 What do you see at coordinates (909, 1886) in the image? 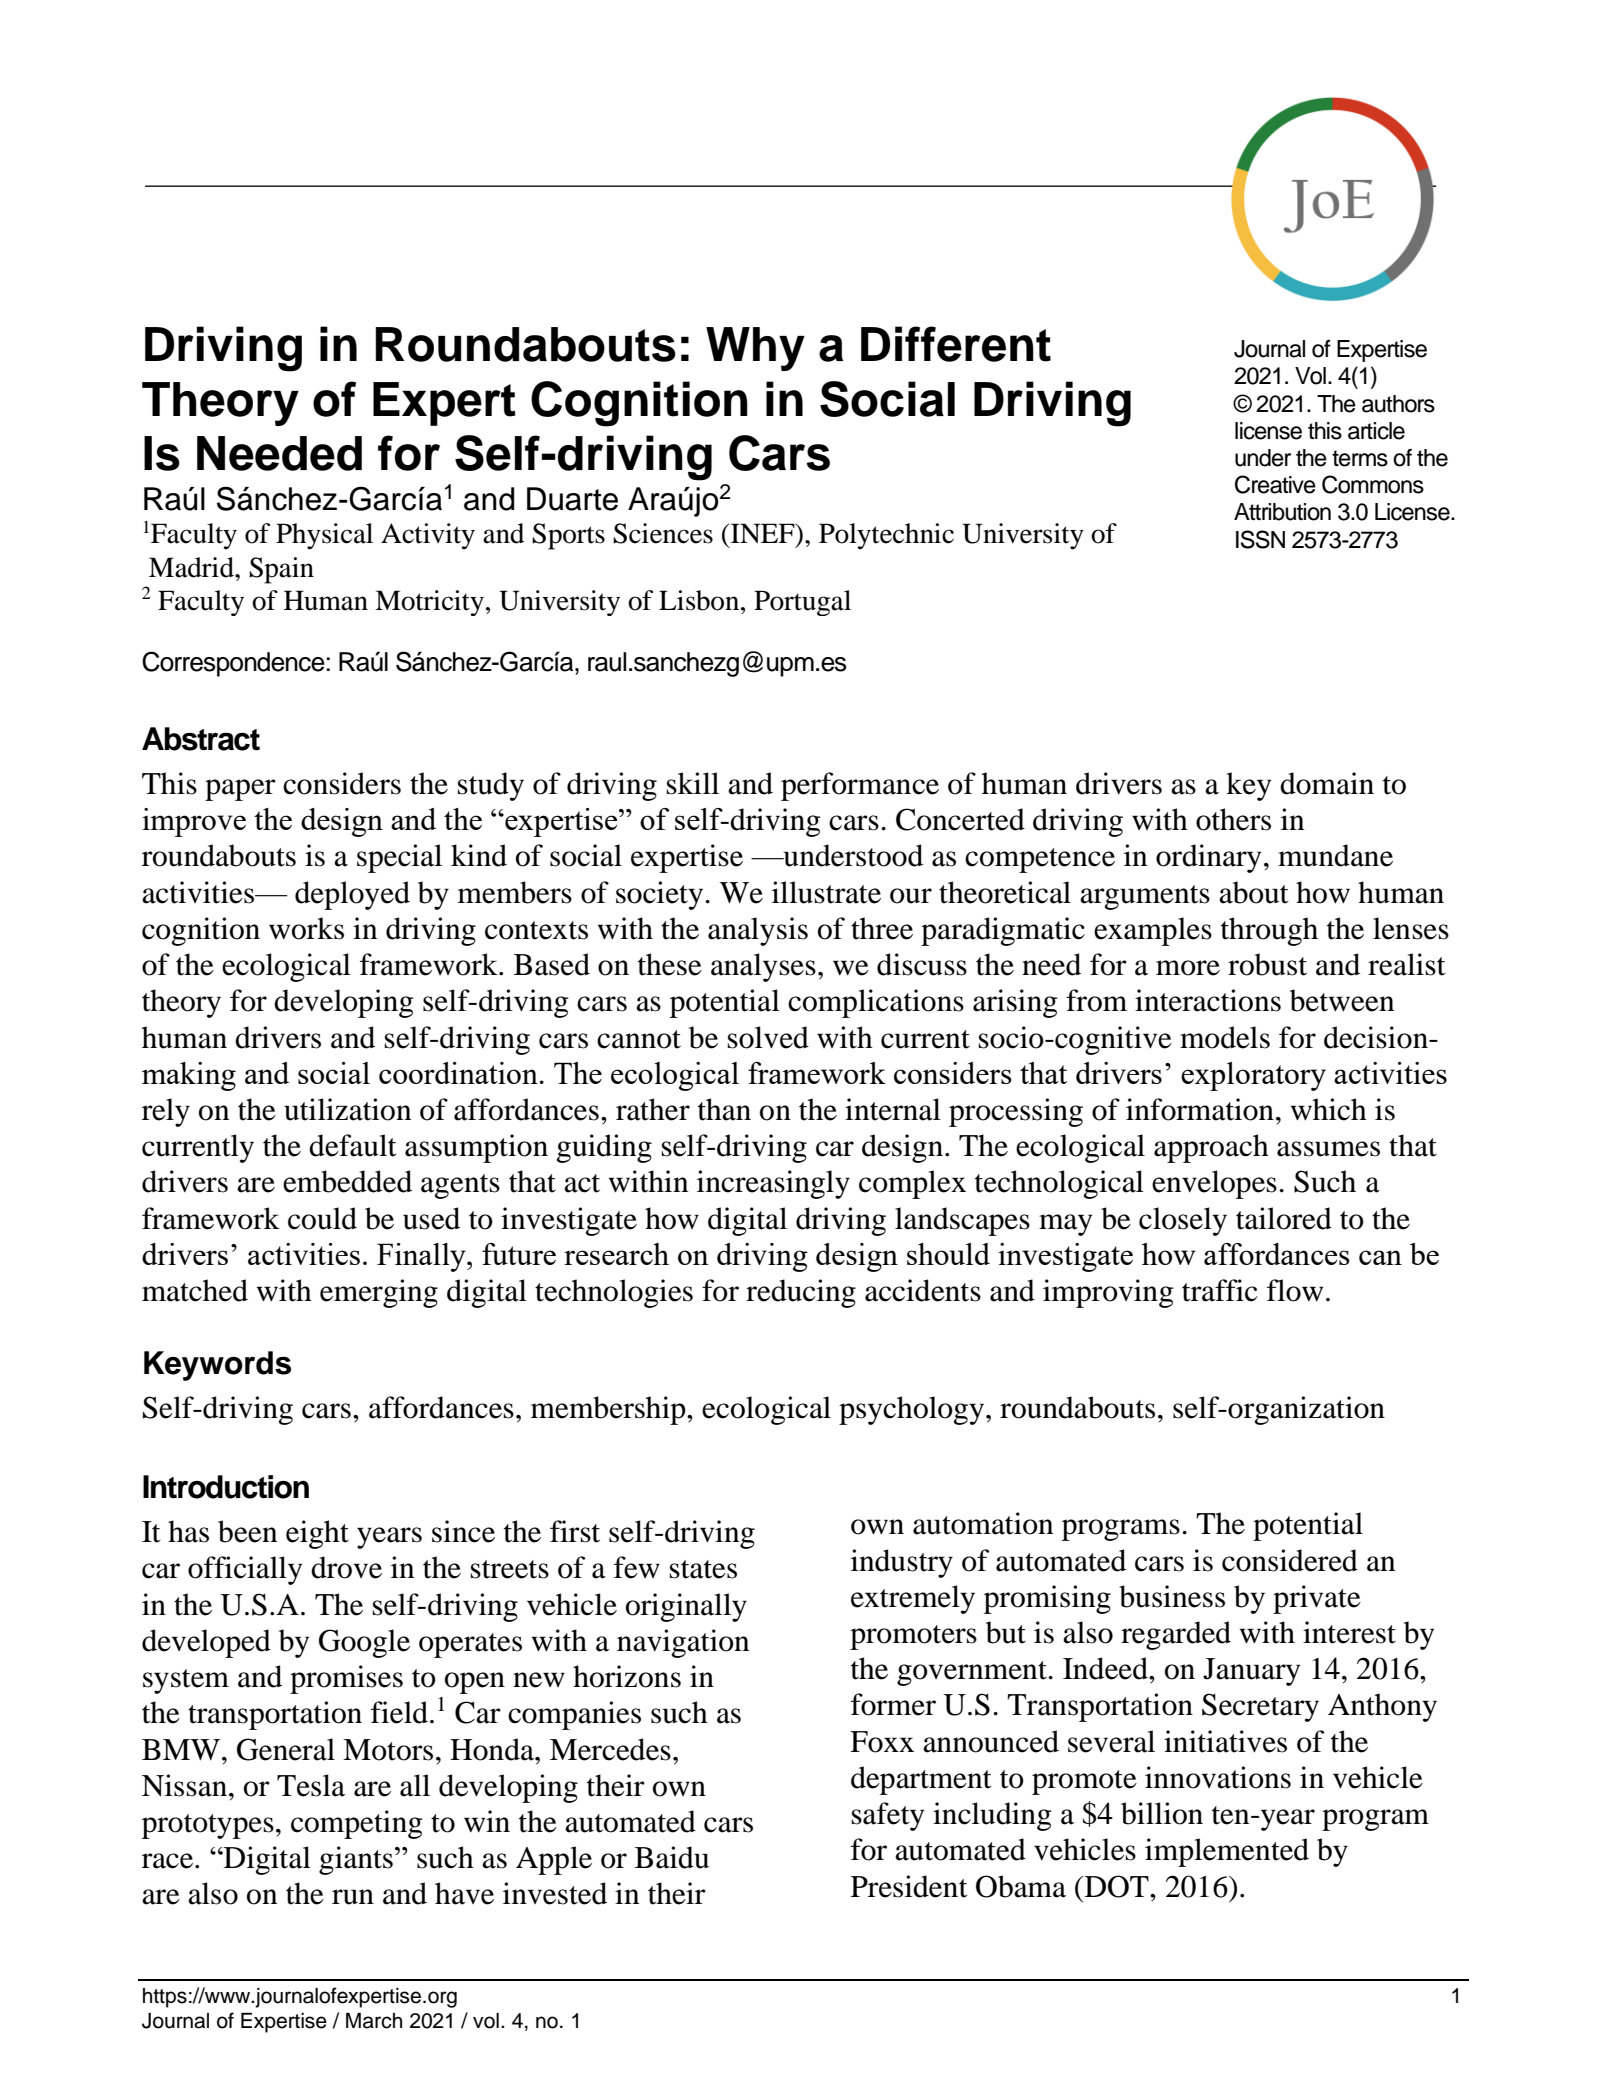
I see `President` at bounding box center [909, 1886].
